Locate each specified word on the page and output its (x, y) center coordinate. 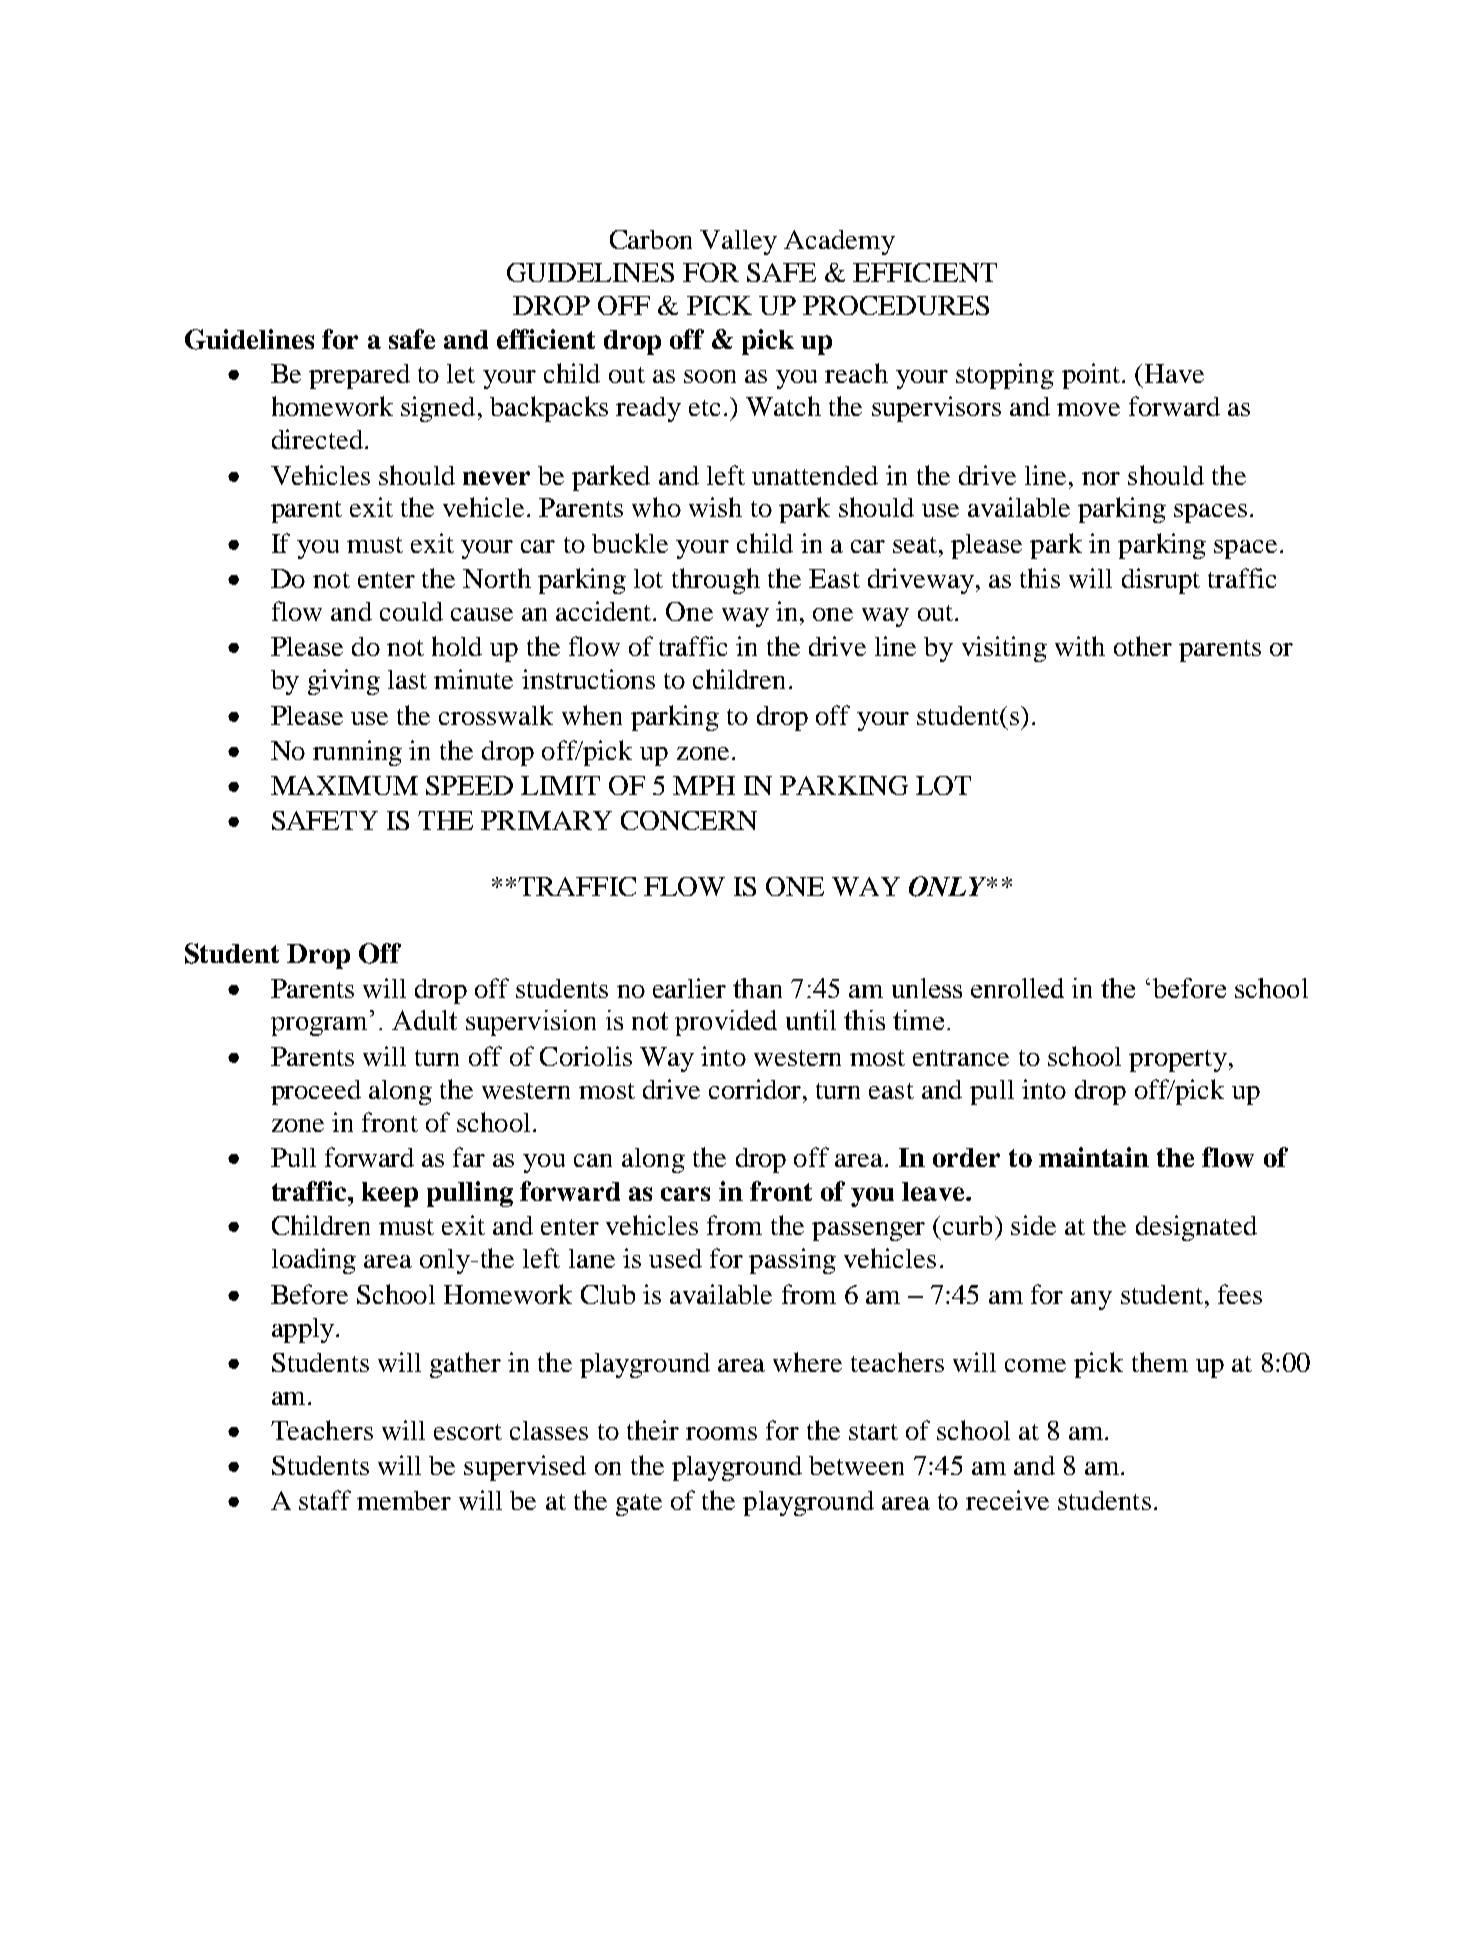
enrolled (1017, 988)
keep (390, 1194)
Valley (738, 242)
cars (685, 1194)
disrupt (1161, 581)
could (411, 611)
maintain (1094, 1157)
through (716, 581)
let (461, 373)
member (404, 1500)
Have (1174, 373)
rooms (721, 1433)
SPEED (469, 785)
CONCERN (689, 820)
